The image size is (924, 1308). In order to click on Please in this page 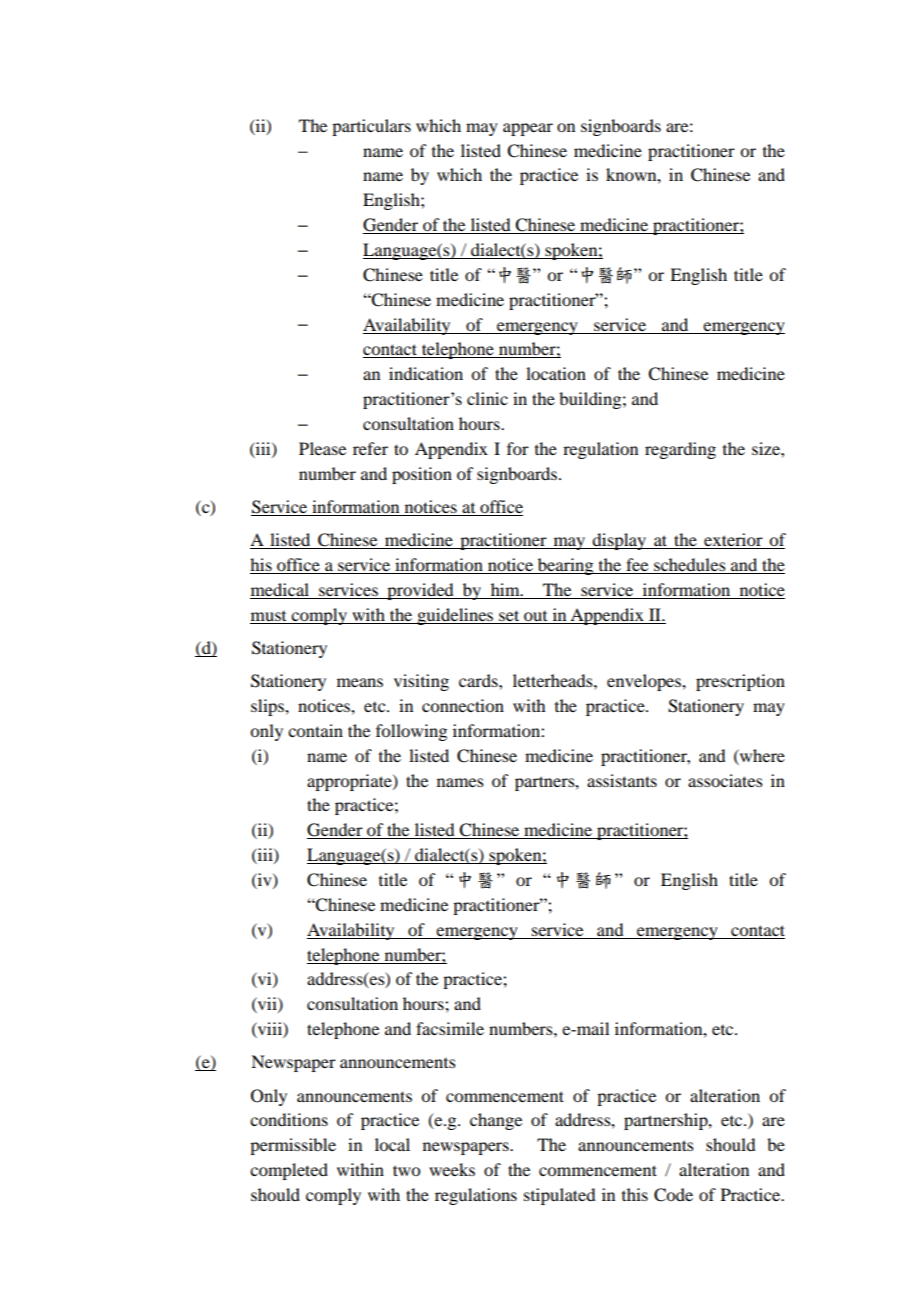, I will do `click(322, 448)`.
